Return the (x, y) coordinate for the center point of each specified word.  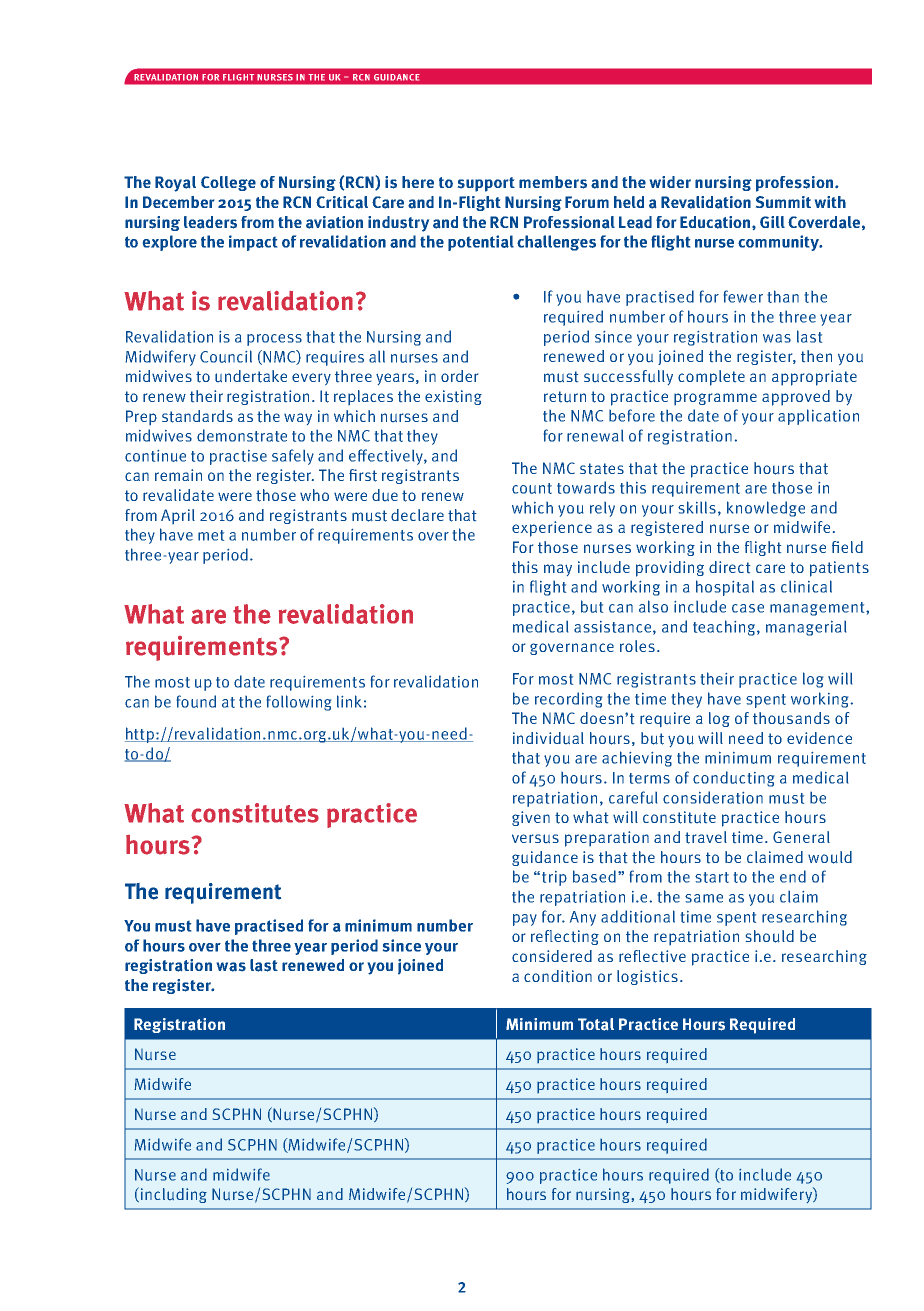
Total (596, 1024)
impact (253, 243)
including (172, 1195)
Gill (772, 222)
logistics (647, 977)
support (486, 184)
